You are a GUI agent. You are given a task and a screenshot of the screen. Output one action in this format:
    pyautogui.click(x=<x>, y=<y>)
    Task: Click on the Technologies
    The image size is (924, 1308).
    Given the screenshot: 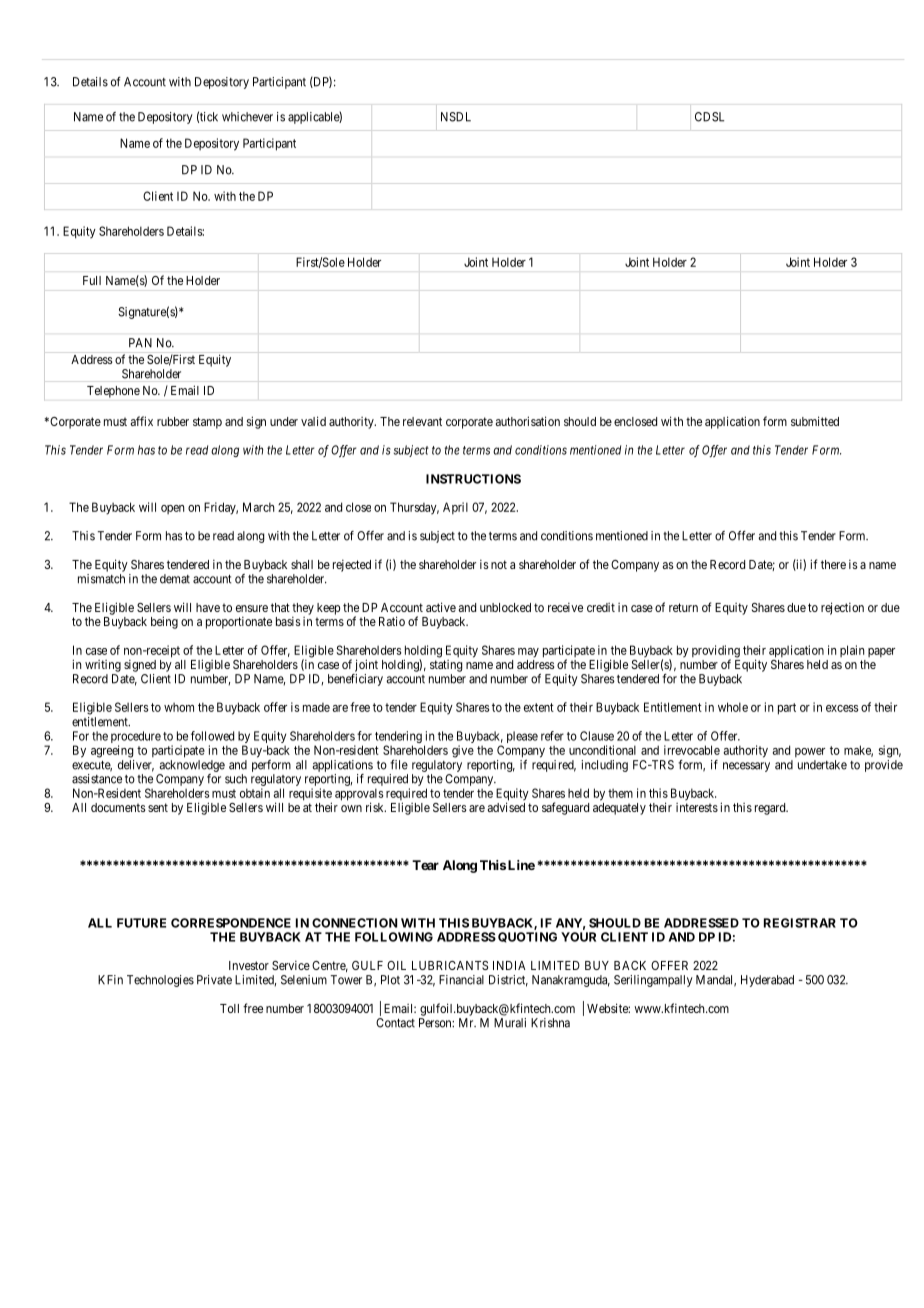 What is the action you would take?
    pyautogui.click(x=160, y=981)
